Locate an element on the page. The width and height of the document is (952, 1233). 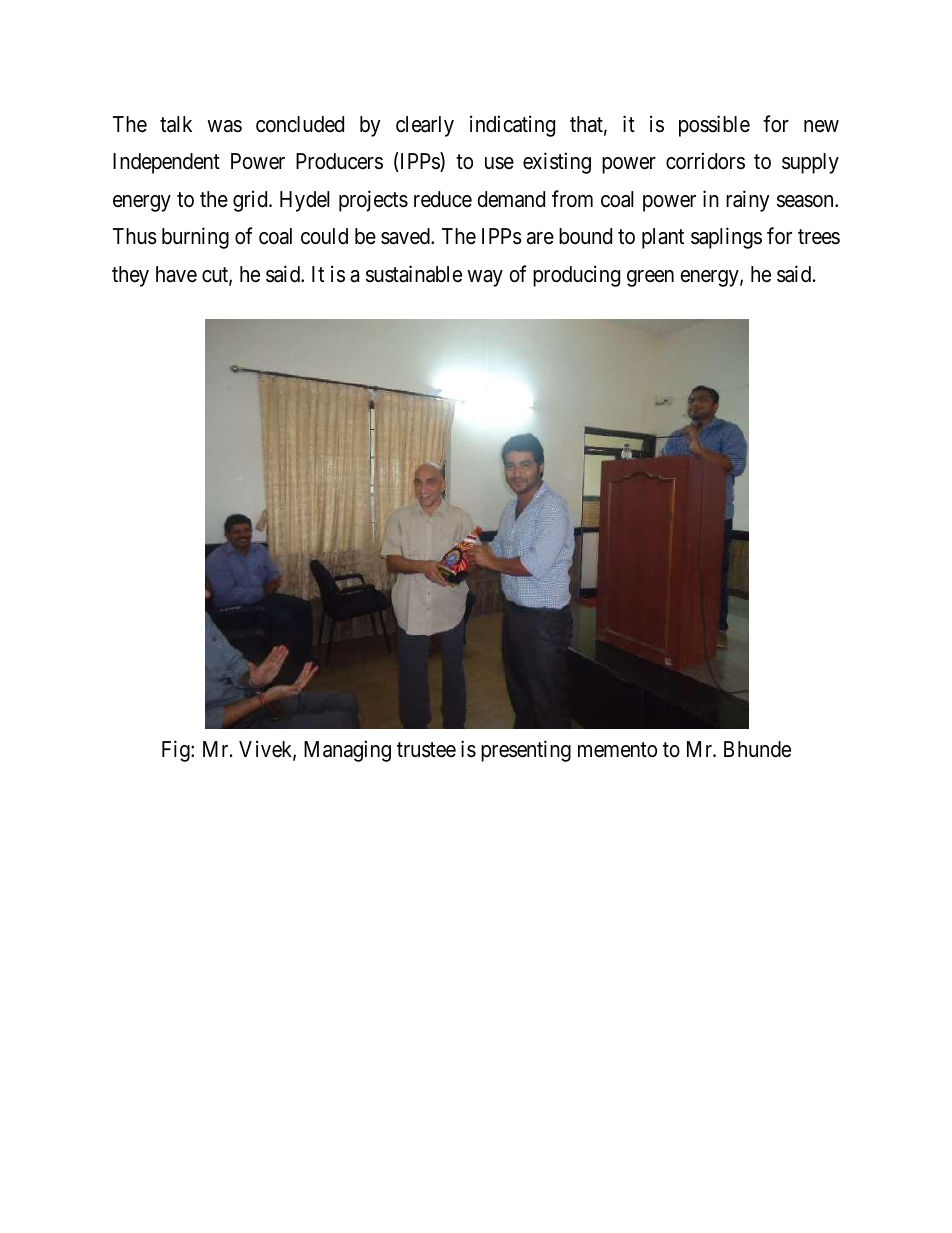
Fig is located at coordinates (177, 751).
